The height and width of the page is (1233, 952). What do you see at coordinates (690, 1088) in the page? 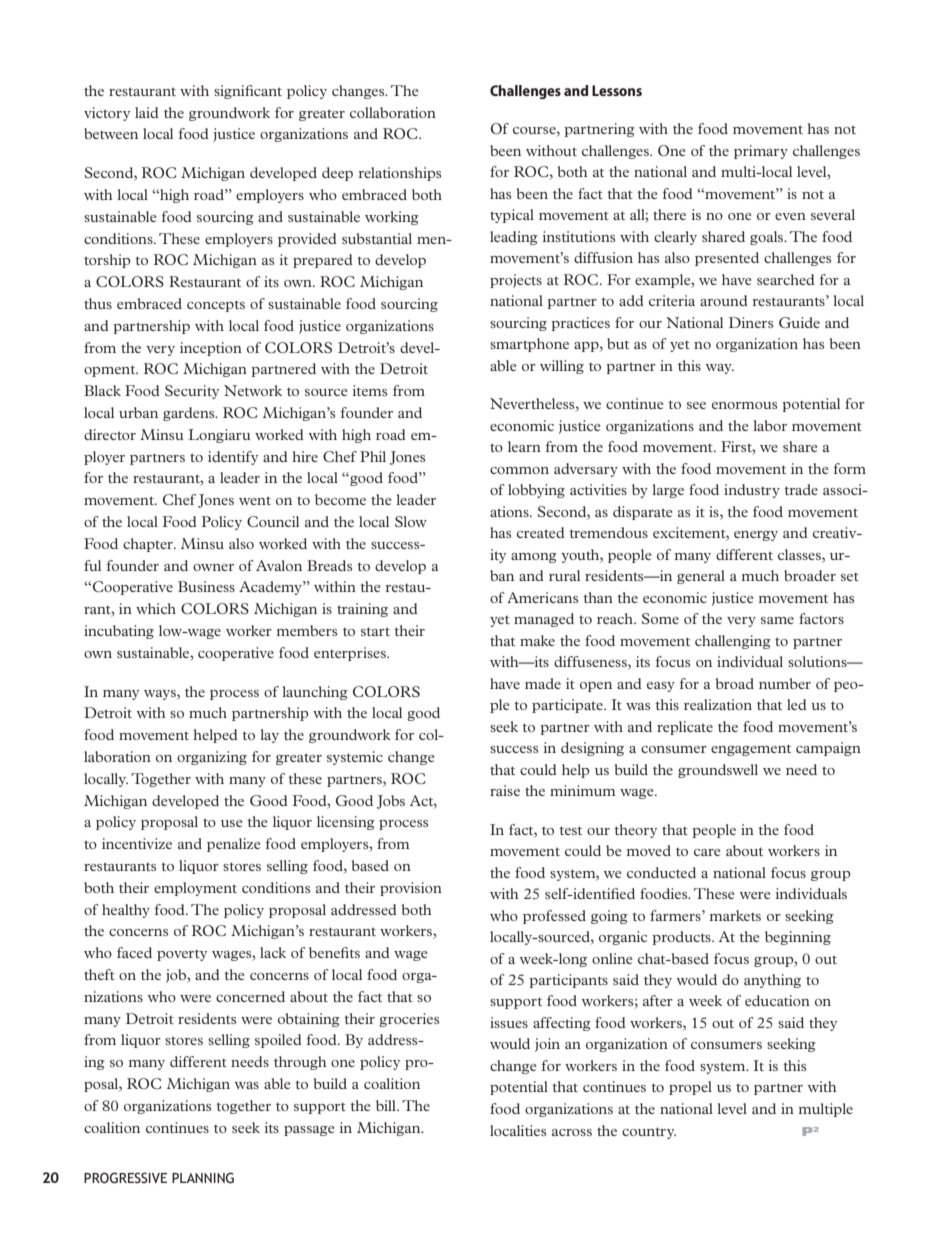
I see `propel` at bounding box center [690, 1088].
